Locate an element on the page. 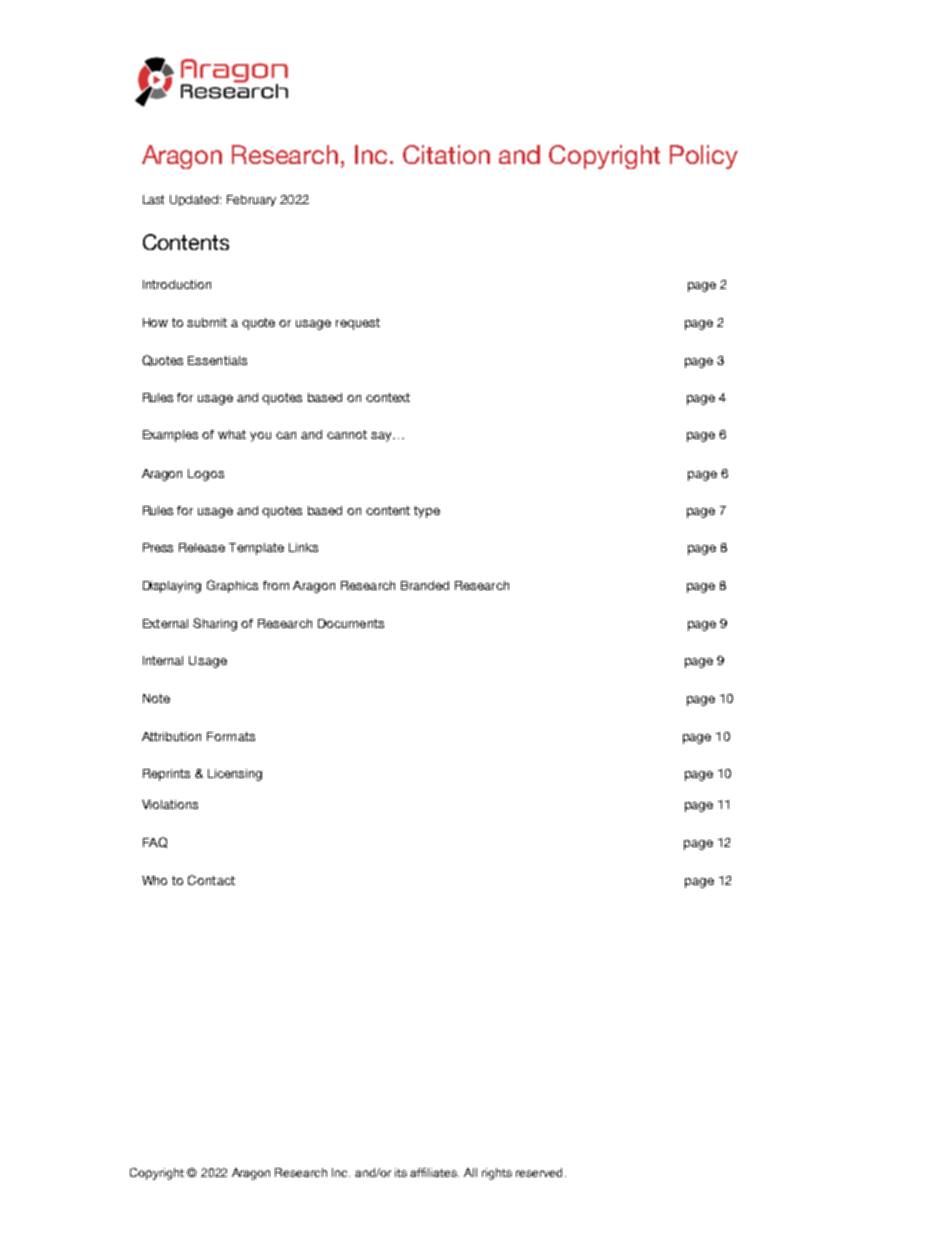 The image size is (952, 1233). Sharing is located at coordinates (215, 624).
